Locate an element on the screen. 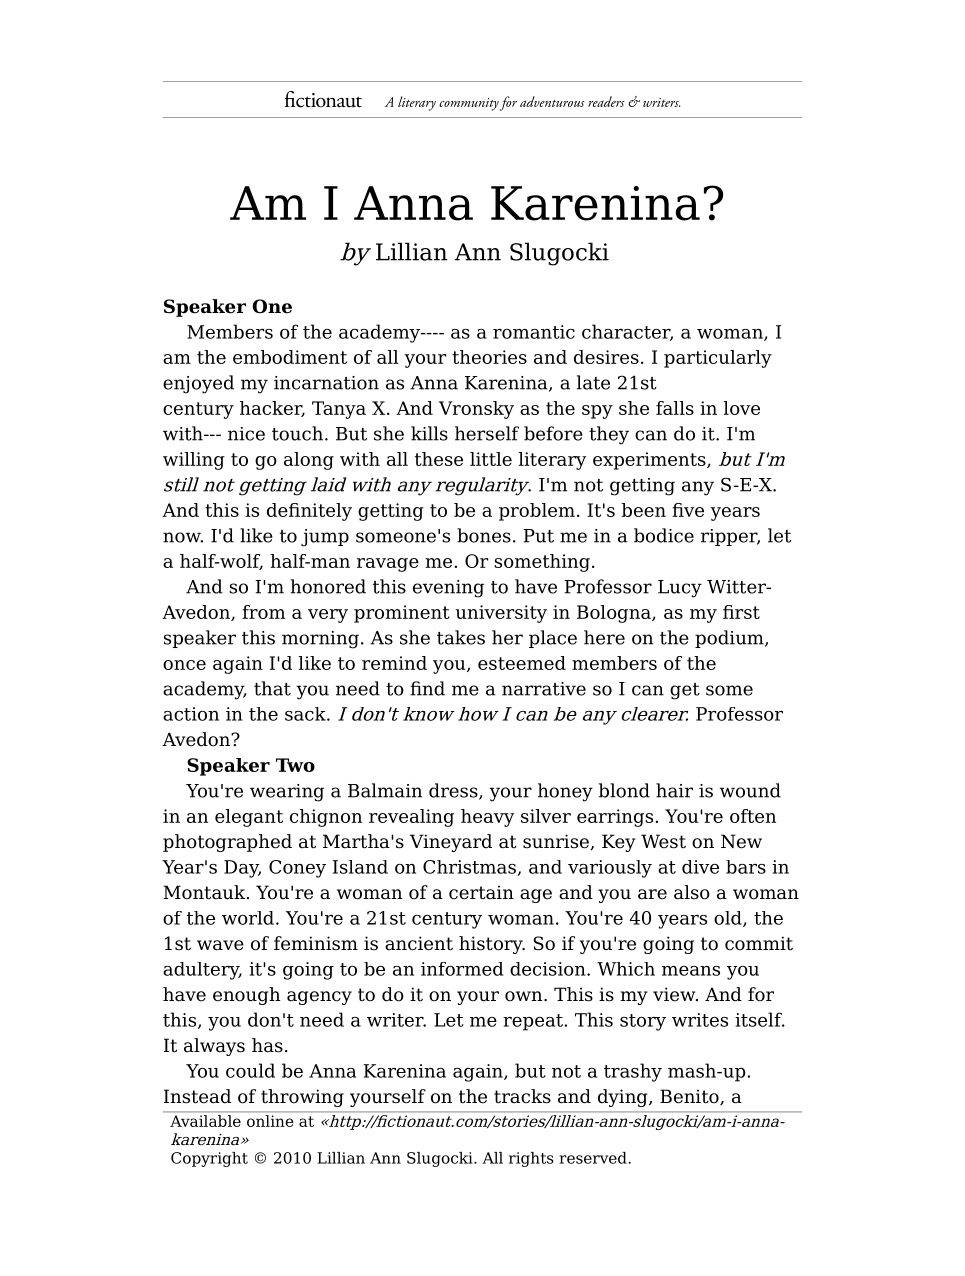  informed is located at coordinates (462, 969).
